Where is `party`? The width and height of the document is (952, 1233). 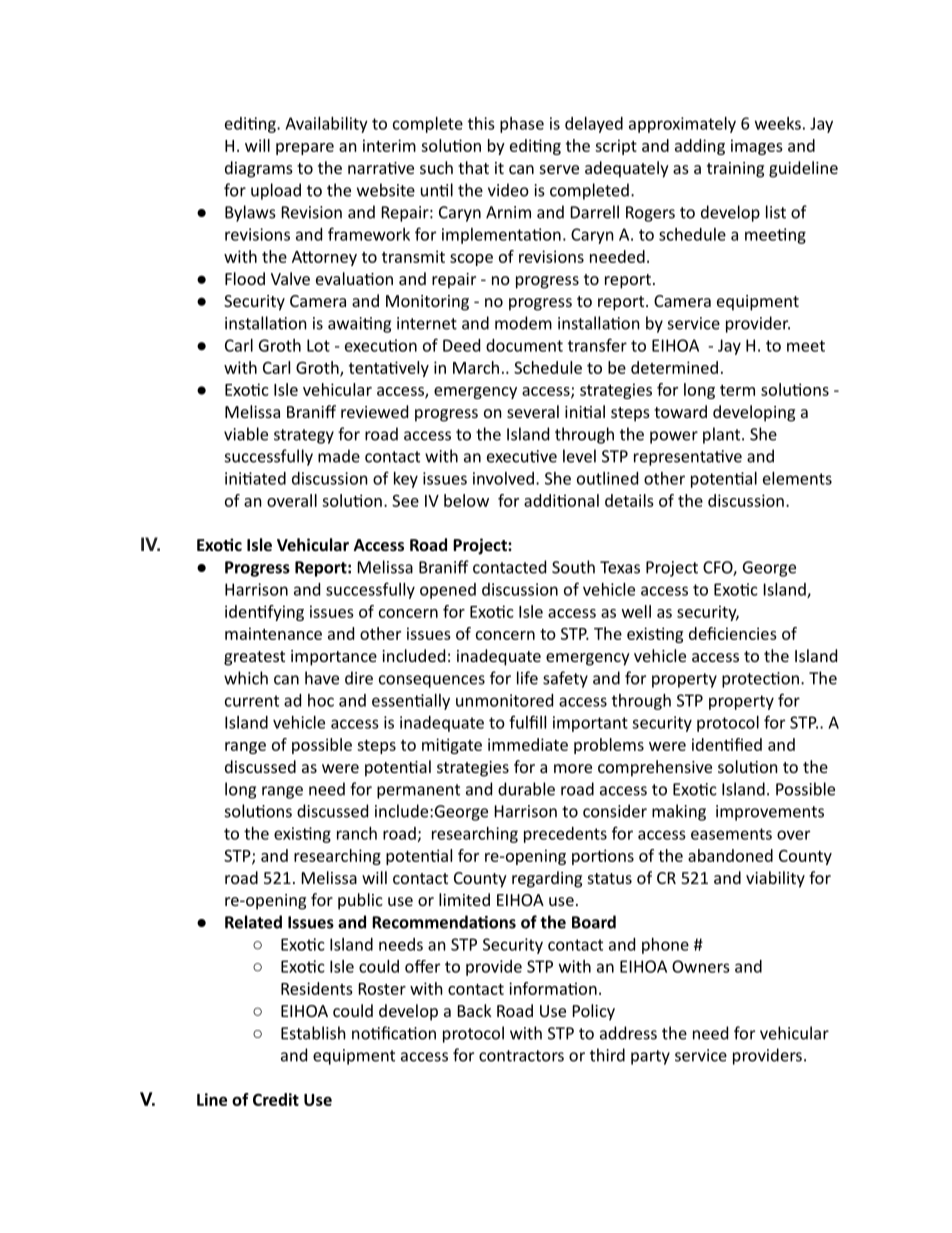
party is located at coordinates (650, 1057).
